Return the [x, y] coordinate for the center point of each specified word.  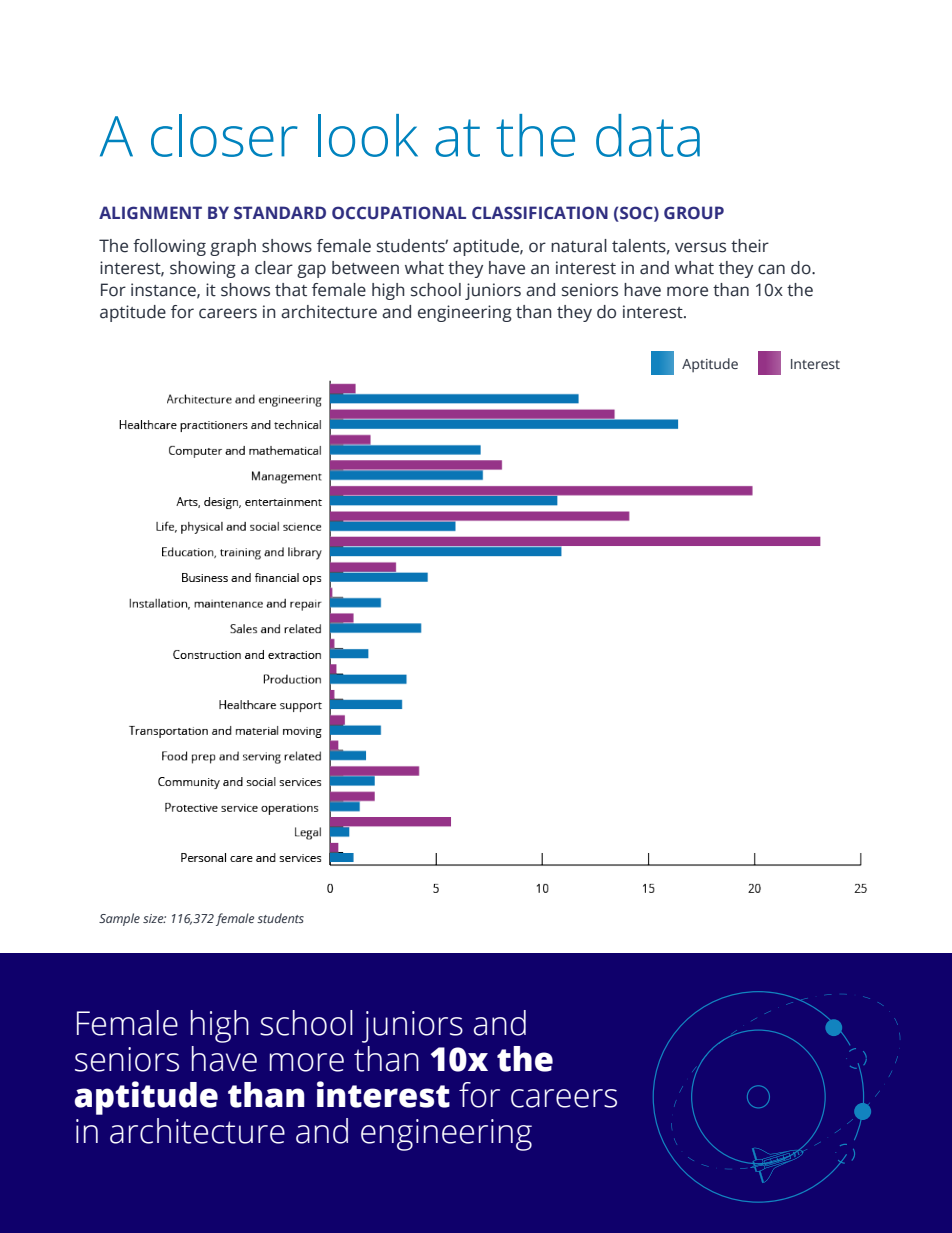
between [365, 268]
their [750, 246]
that [291, 290]
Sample [119, 919]
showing [203, 269]
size [154, 918]
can [771, 269]
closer [224, 135]
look [368, 135]
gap [311, 271]
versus [700, 247]
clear [274, 268]
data [648, 135]
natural [579, 246]
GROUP [694, 213]
